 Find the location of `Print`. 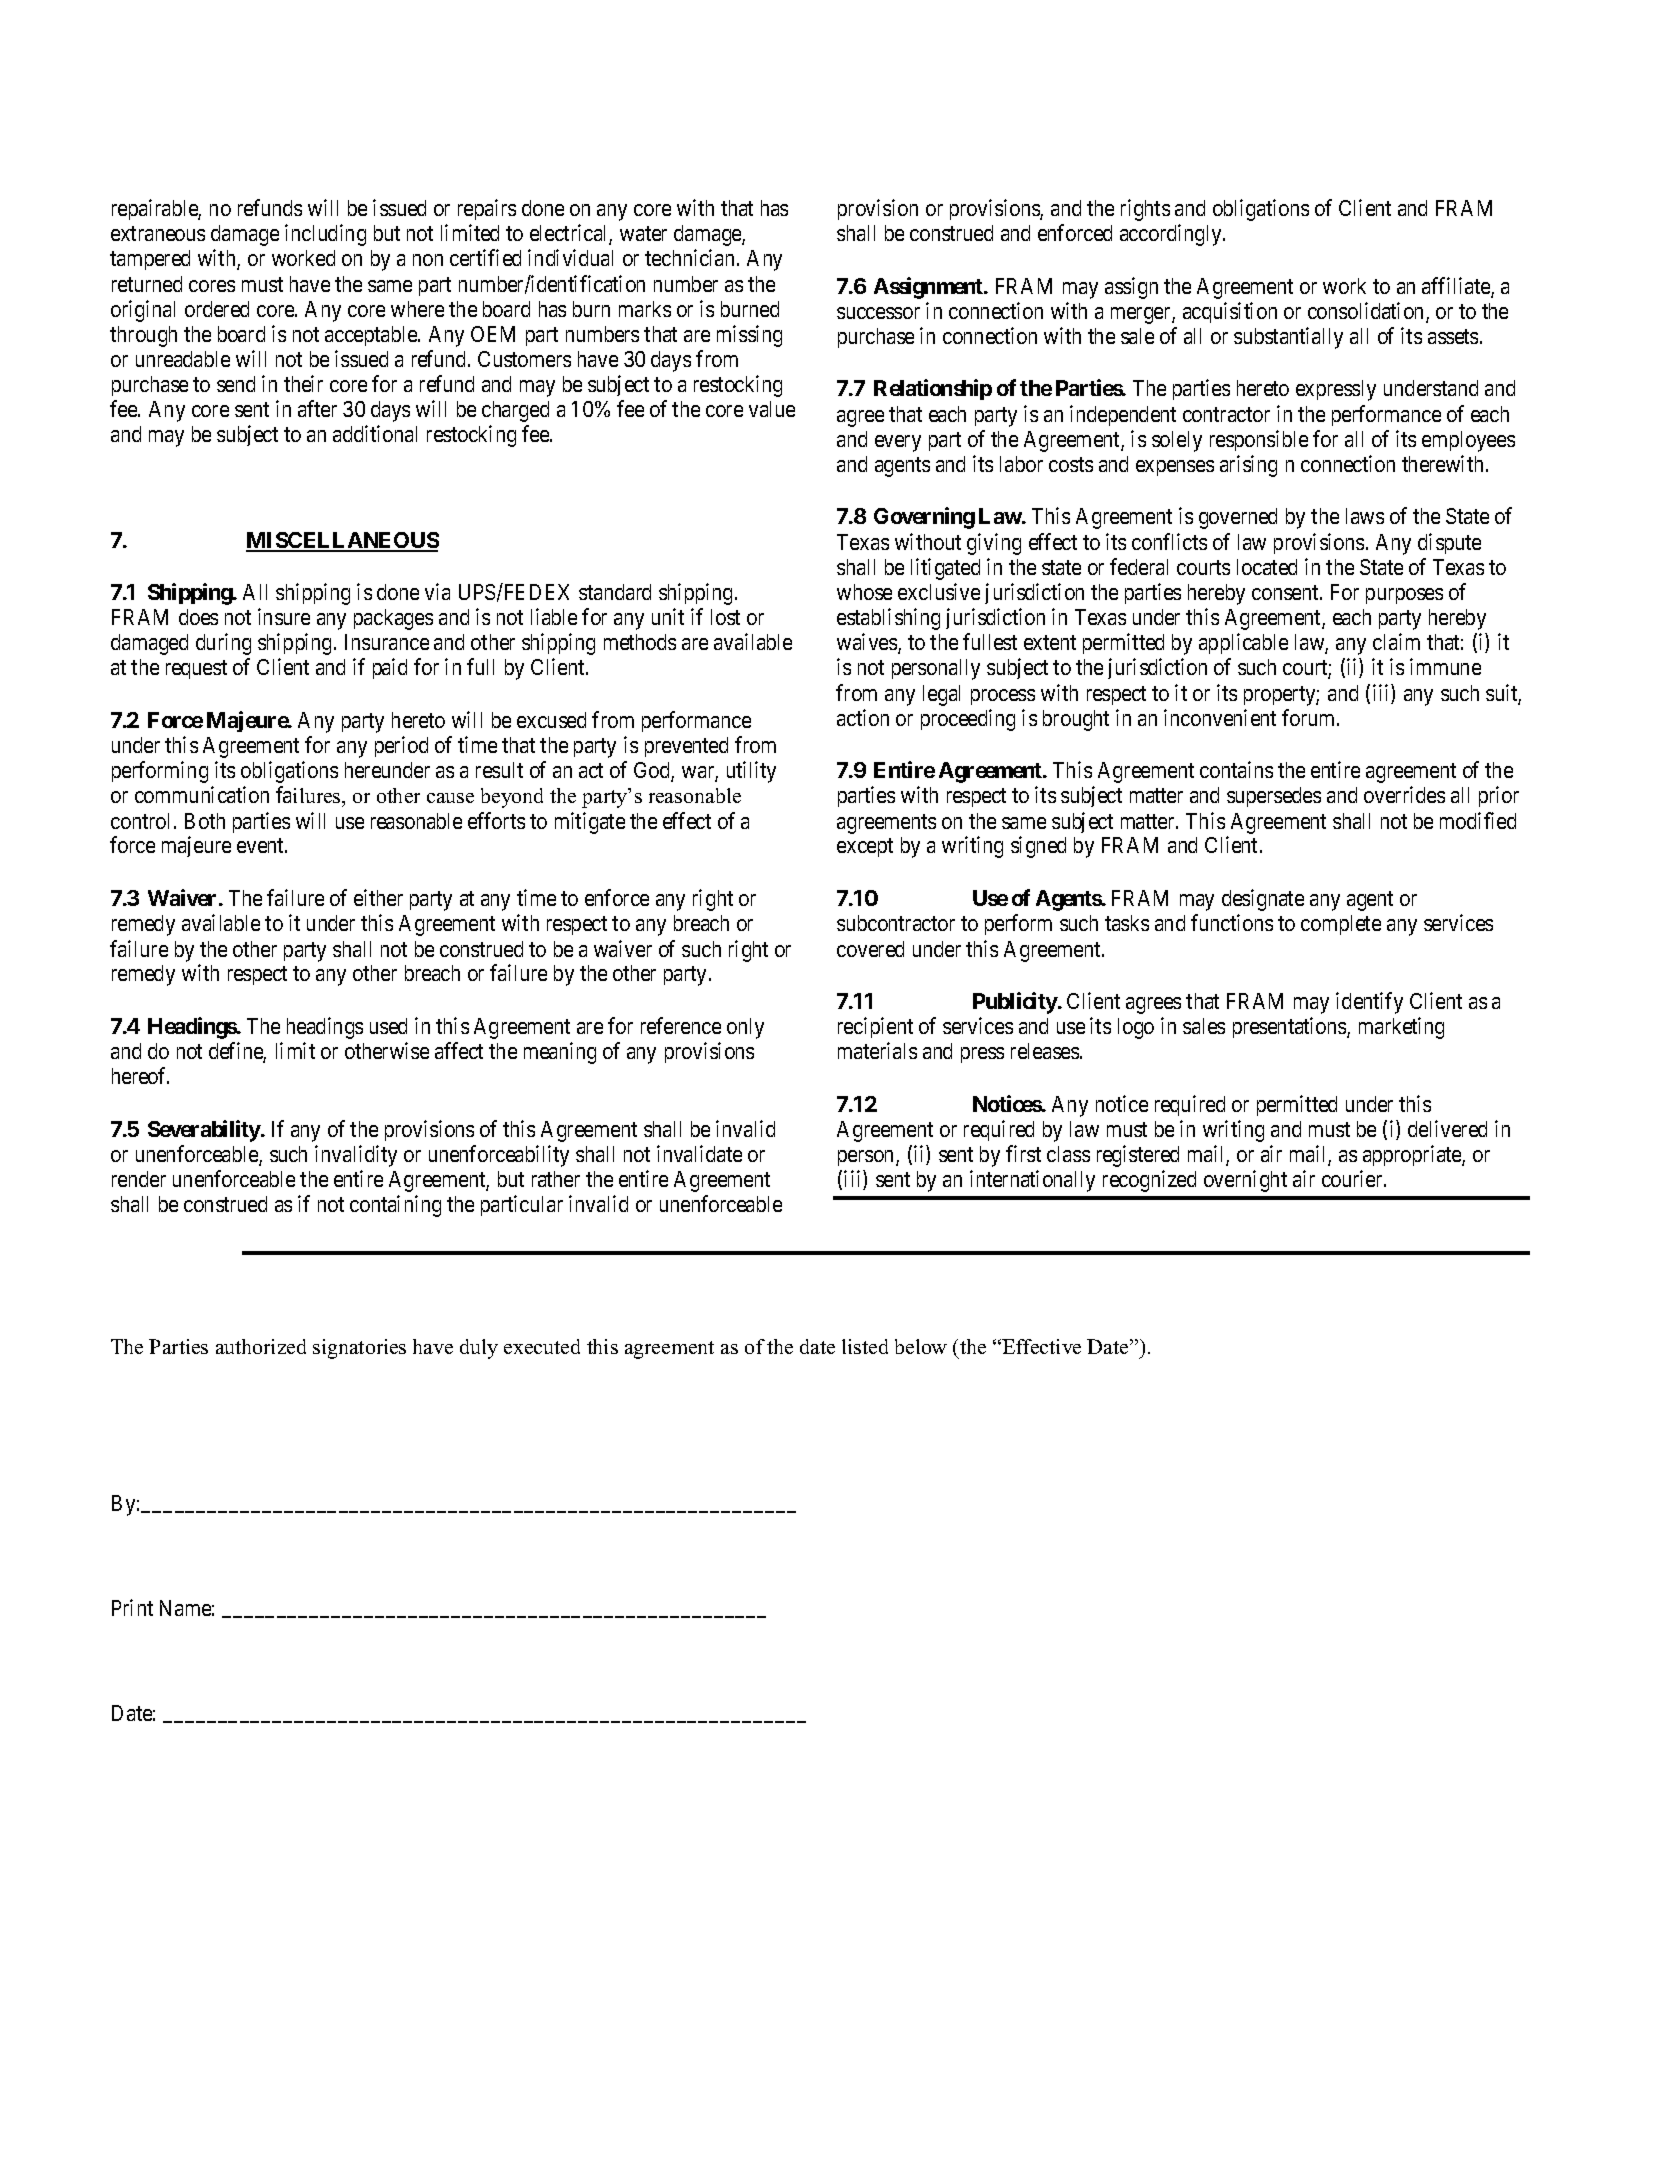

Print is located at coordinates (132, 1607).
